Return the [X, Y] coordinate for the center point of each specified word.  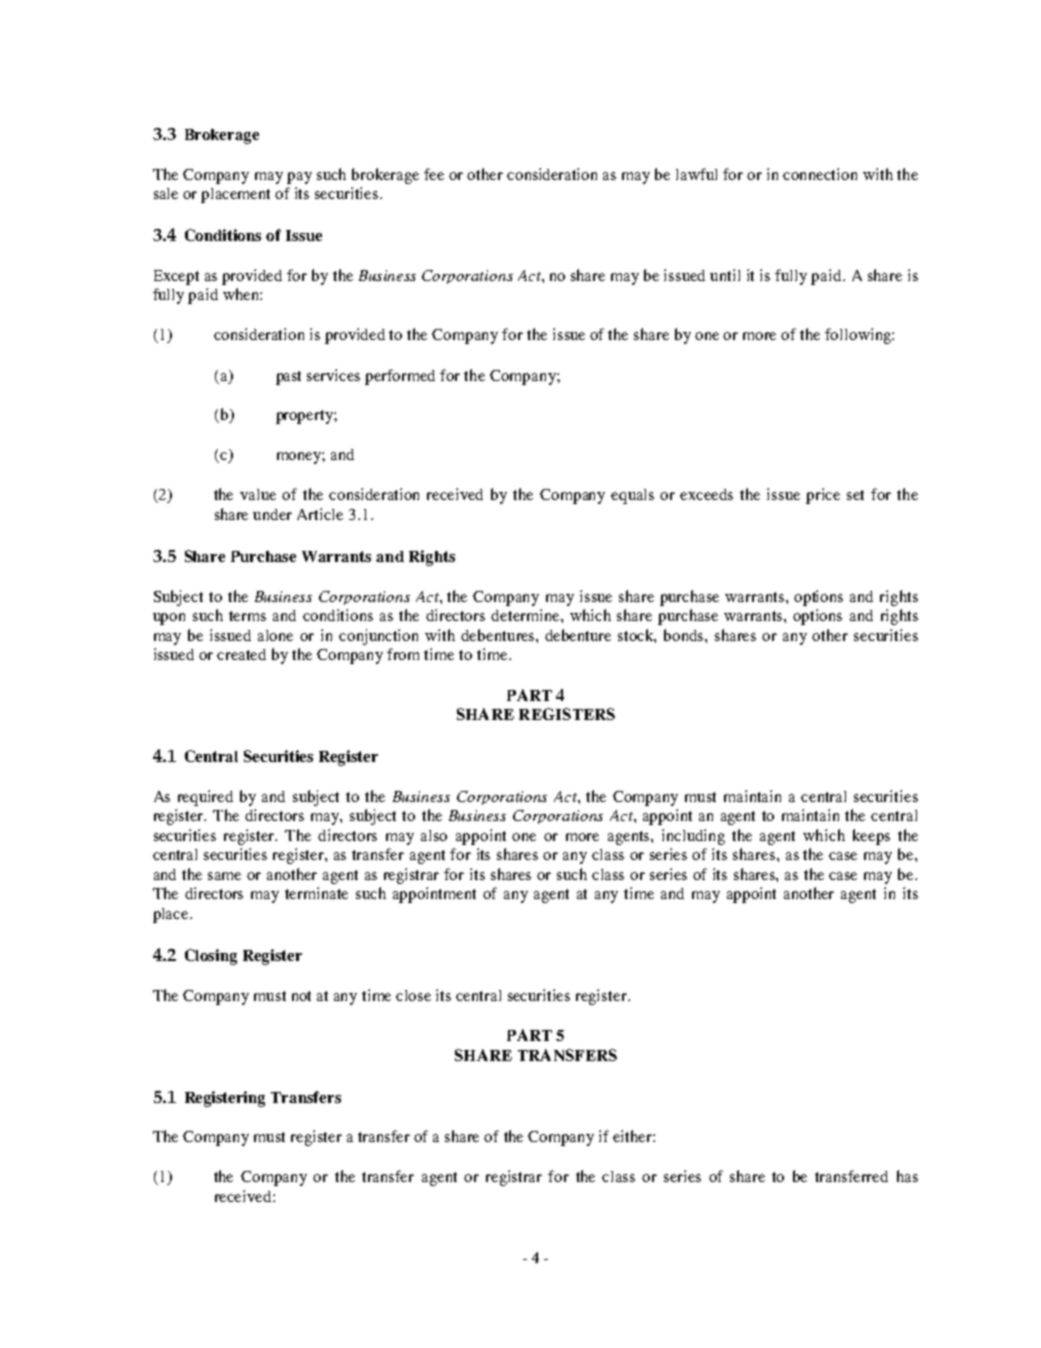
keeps [871, 837]
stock [637, 636]
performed [400, 377]
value [258, 494]
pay [299, 178]
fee [434, 174]
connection [820, 174]
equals [632, 496]
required [205, 798]
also [434, 835]
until [725, 275]
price [823, 496]
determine [526, 615]
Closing [211, 957]
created [241, 654]
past [288, 378]
